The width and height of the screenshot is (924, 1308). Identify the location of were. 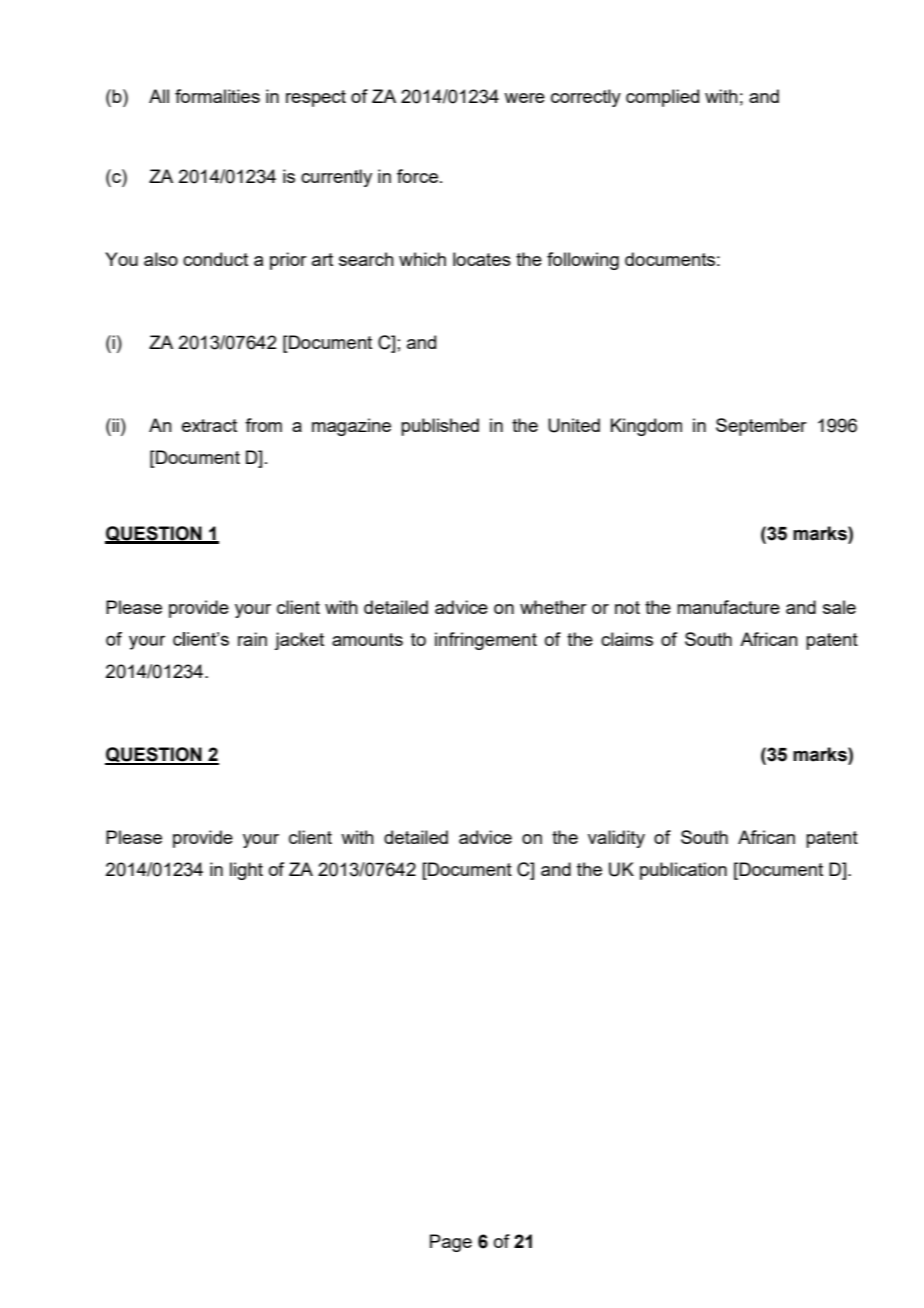
(524, 98).
